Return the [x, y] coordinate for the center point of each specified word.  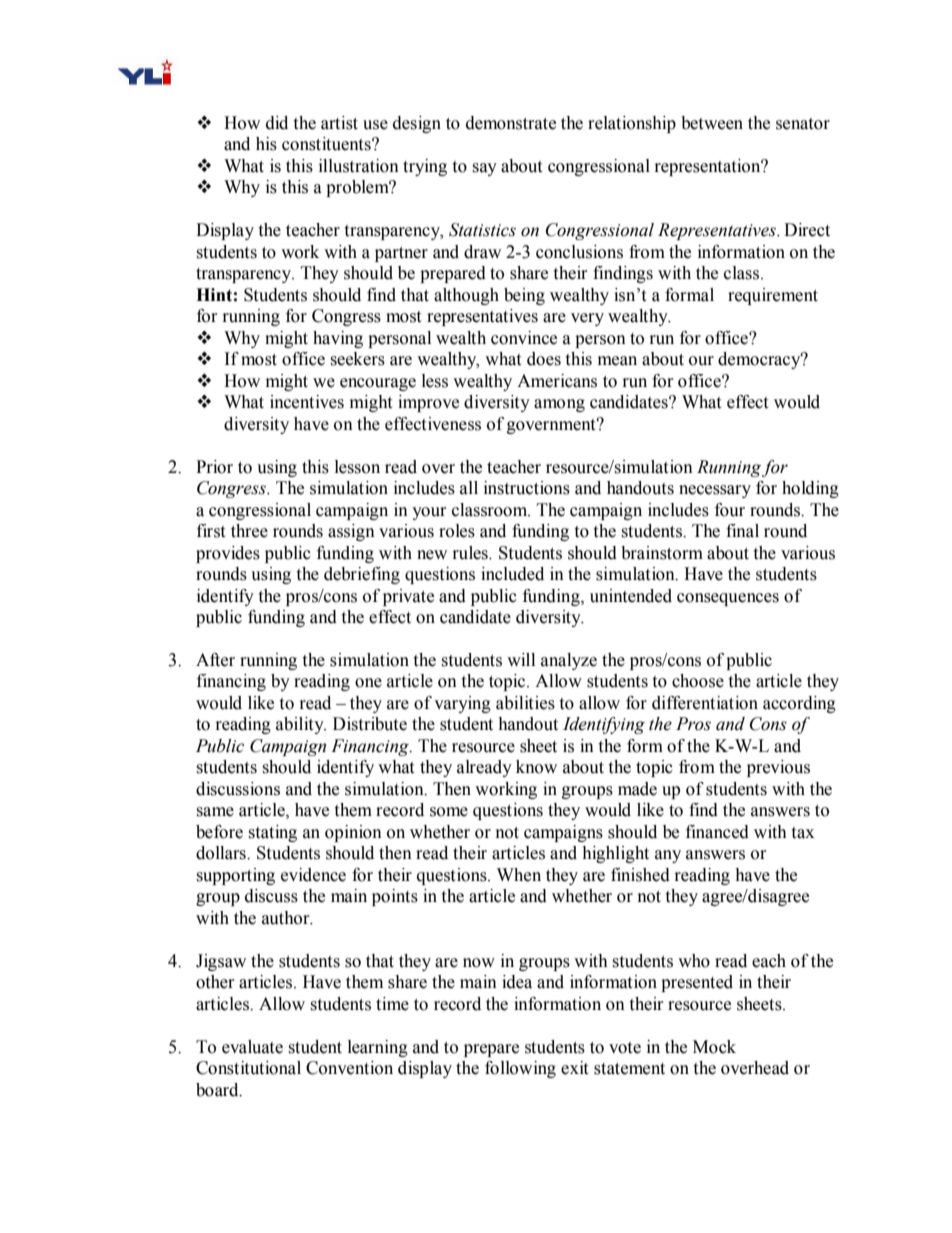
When [519, 875]
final [742, 531]
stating [272, 833]
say [484, 169]
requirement [773, 296]
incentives [307, 402]
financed [717, 832]
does [544, 359]
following [520, 1069]
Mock [714, 1047]
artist [339, 123]
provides [228, 554]
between [712, 123]
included [512, 574]
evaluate [252, 1047]
